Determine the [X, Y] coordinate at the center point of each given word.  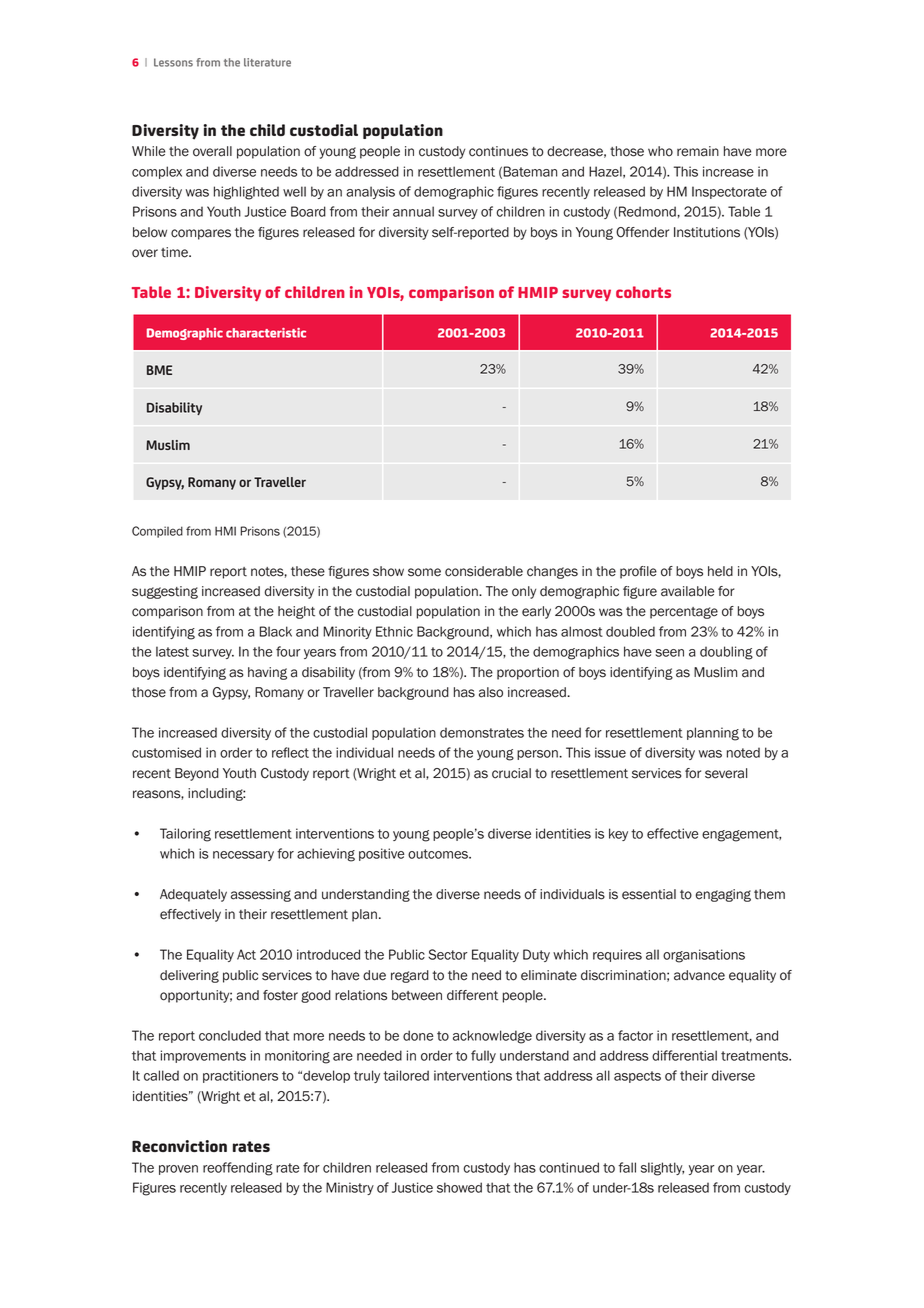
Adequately [193, 895]
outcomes [439, 854]
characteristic [266, 333]
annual [413, 211]
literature [267, 62]
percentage [684, 613]
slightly [662, 1169]
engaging [723, 895]
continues [498, 151]
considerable [484, 571]
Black [276, 631]
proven [178, 1170]
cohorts [643, 292]
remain [698, 151]
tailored [406, 1075]
